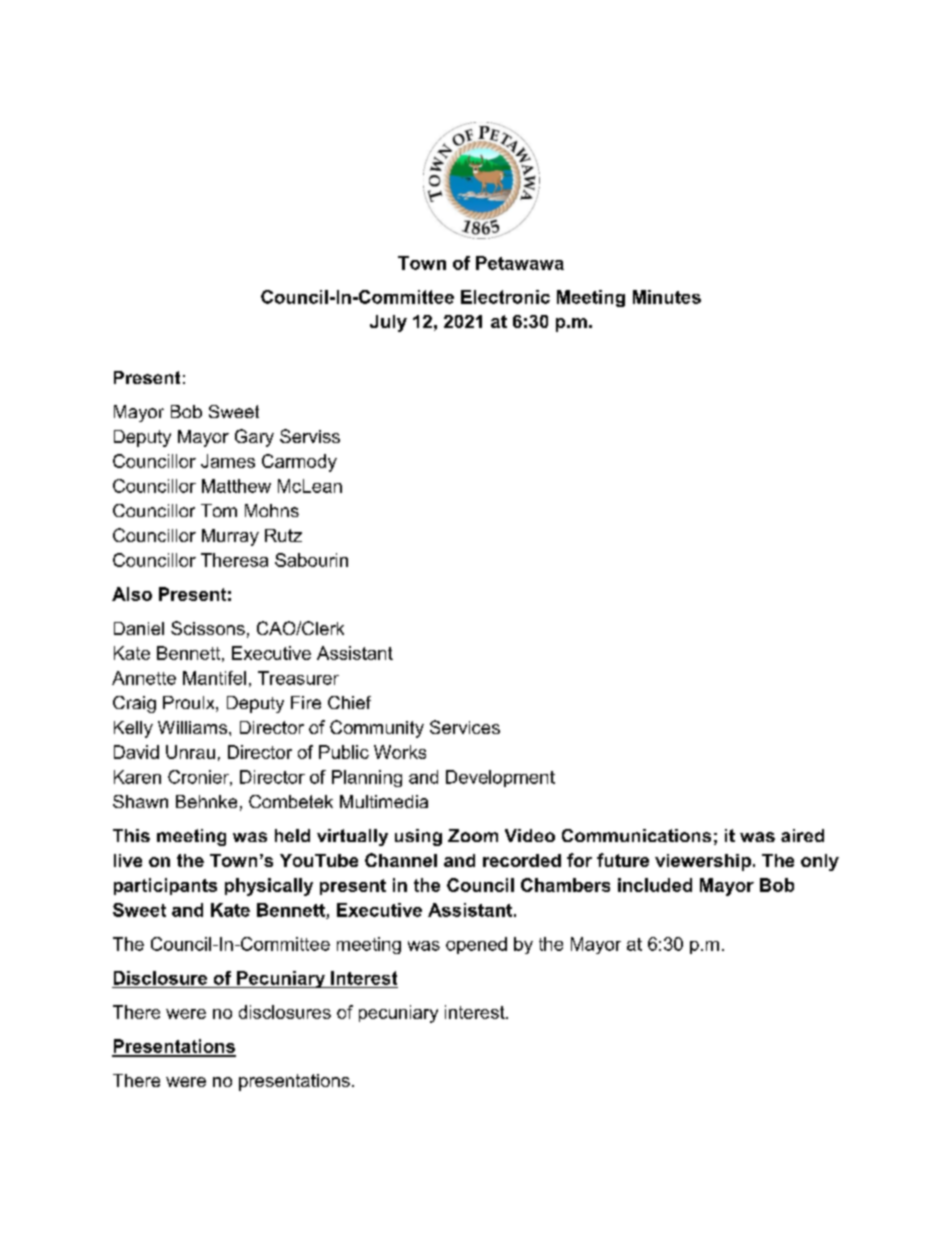 This screenshot has width=952, height=1235. What do you see at coordinates (505, 297) in the screenshot?
I see `Electronic` at bounding box center [505, 297].
